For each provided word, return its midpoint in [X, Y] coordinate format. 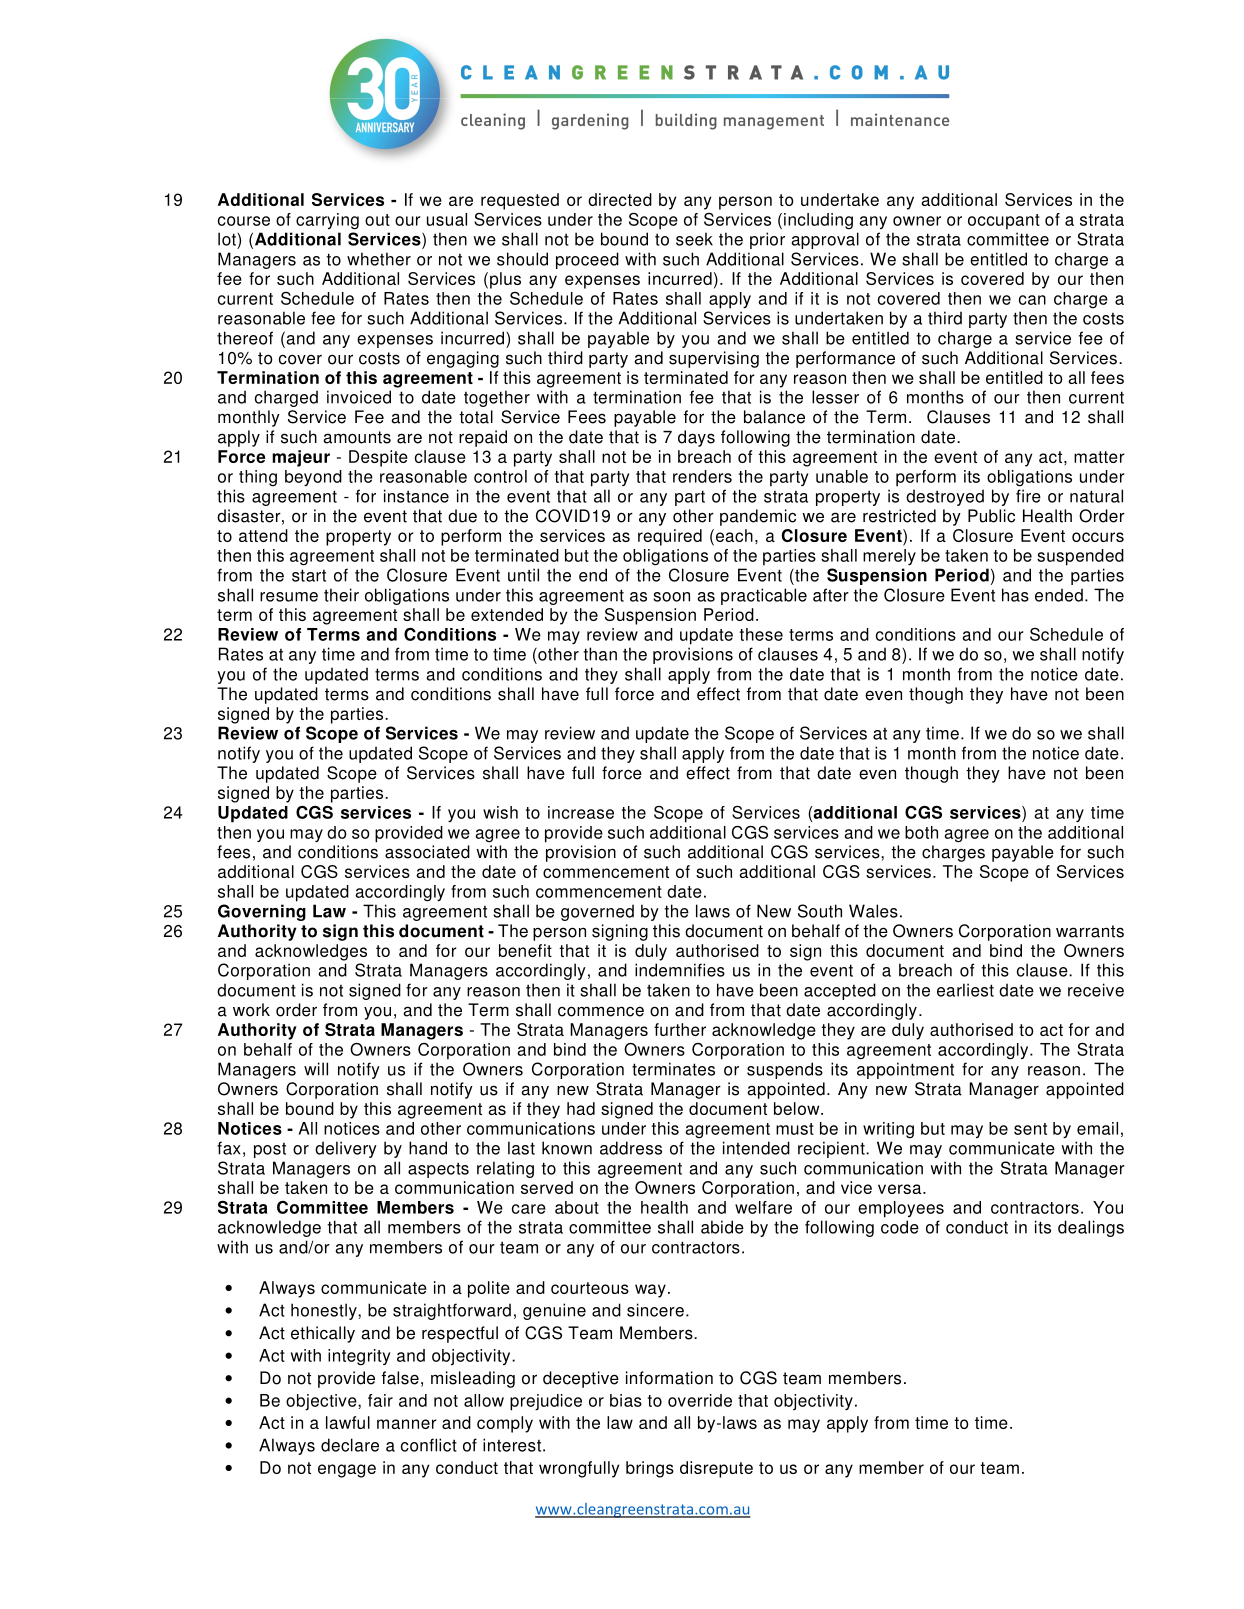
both [921, 832]
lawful [348, 1422]
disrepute [716, 1469]
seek [694, 239]
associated [427, 852]
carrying [327, 221]
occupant [1004, 222]
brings [650, 1469]
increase [581, 812]
